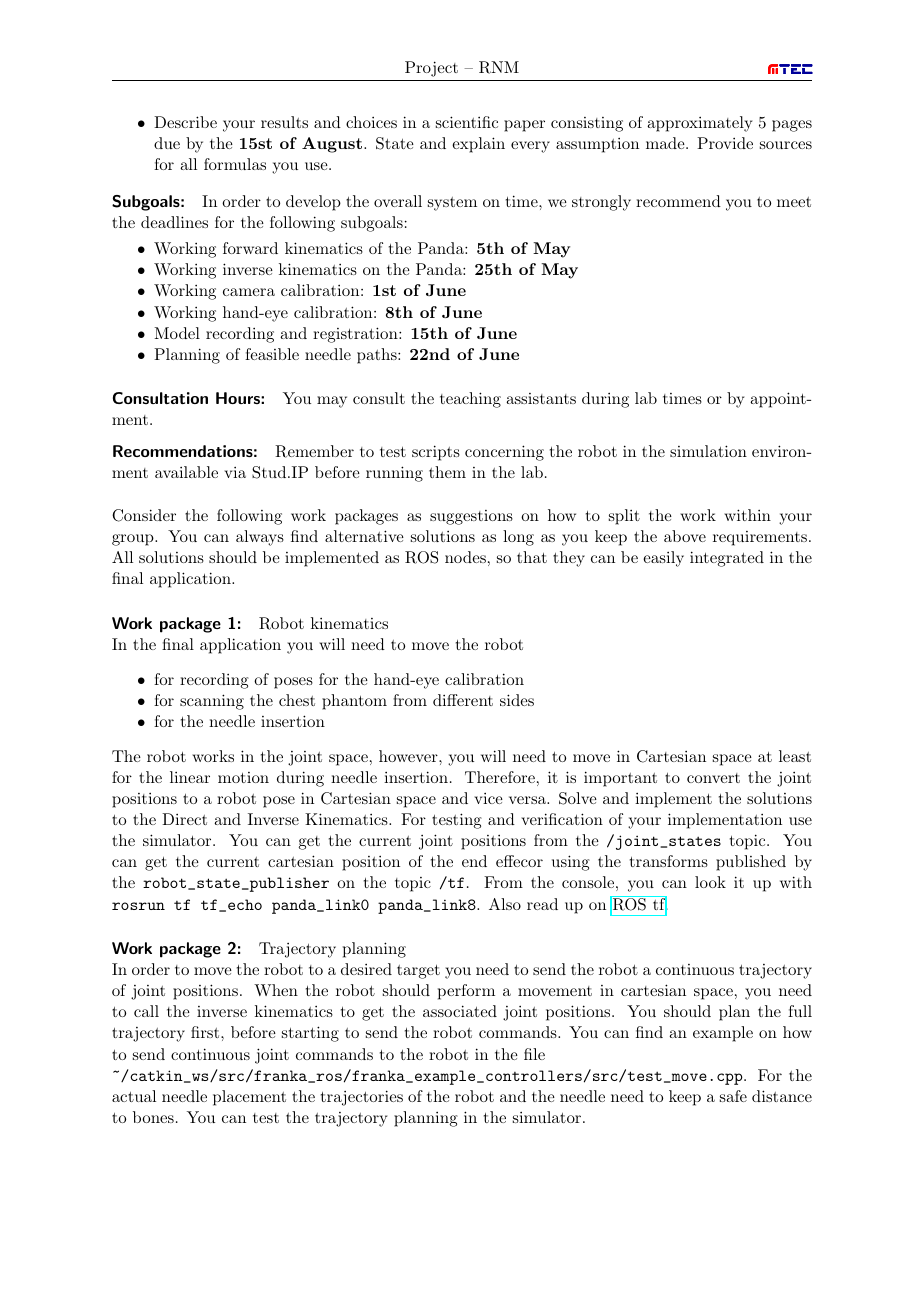 The height and width of the screenshot is (1308, 924). I want to click on Direct, so click(184, 819).
